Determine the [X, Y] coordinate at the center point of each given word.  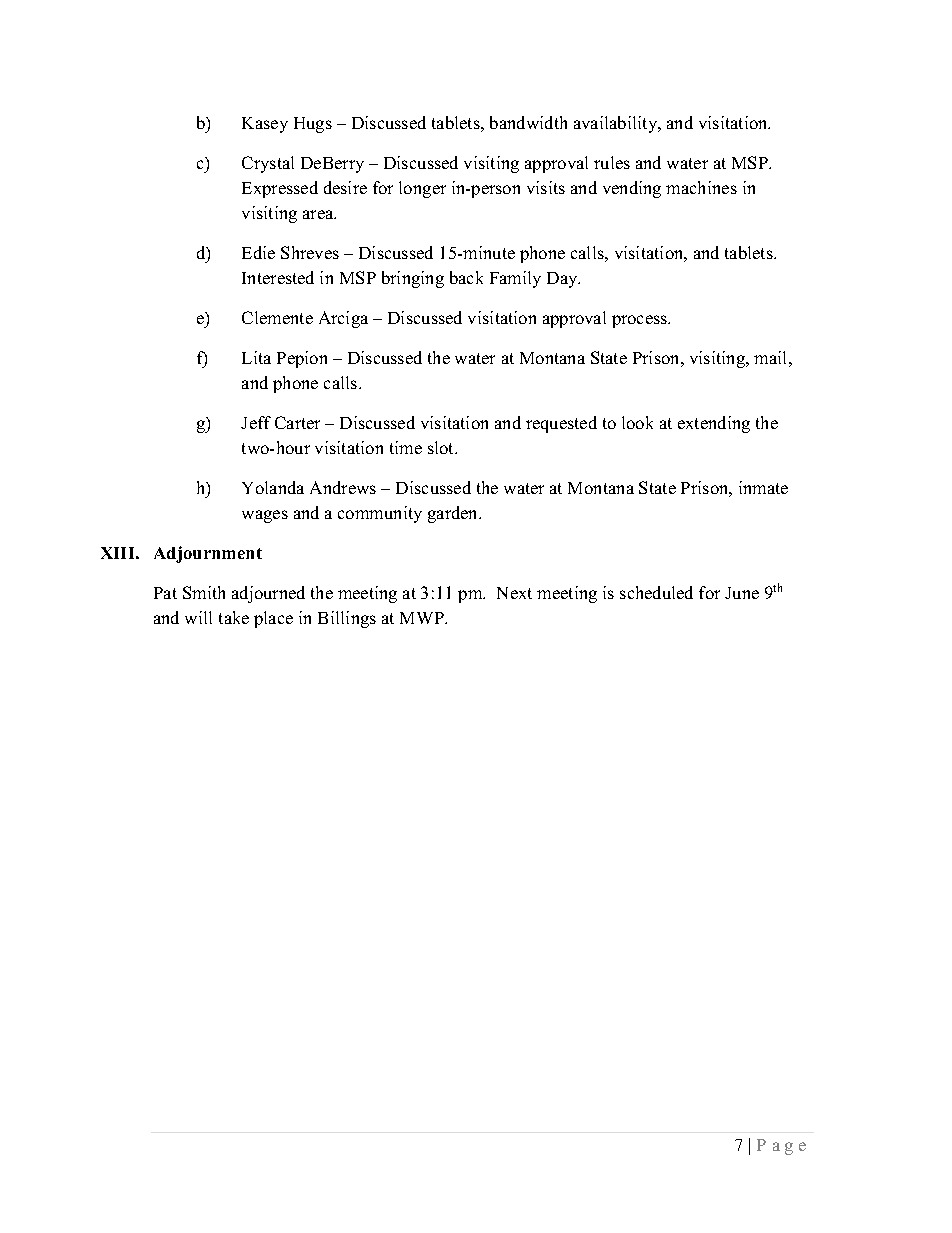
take [234, 617]
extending [714, 424]
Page [781, 1147]
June [742, 593]
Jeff [256, 422]
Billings [347, 619]
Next [514, 593]
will [198, 617]
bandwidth [528, 122]
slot [442, 447]
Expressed [280, 189]
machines [701, 187]
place [273, 619]
